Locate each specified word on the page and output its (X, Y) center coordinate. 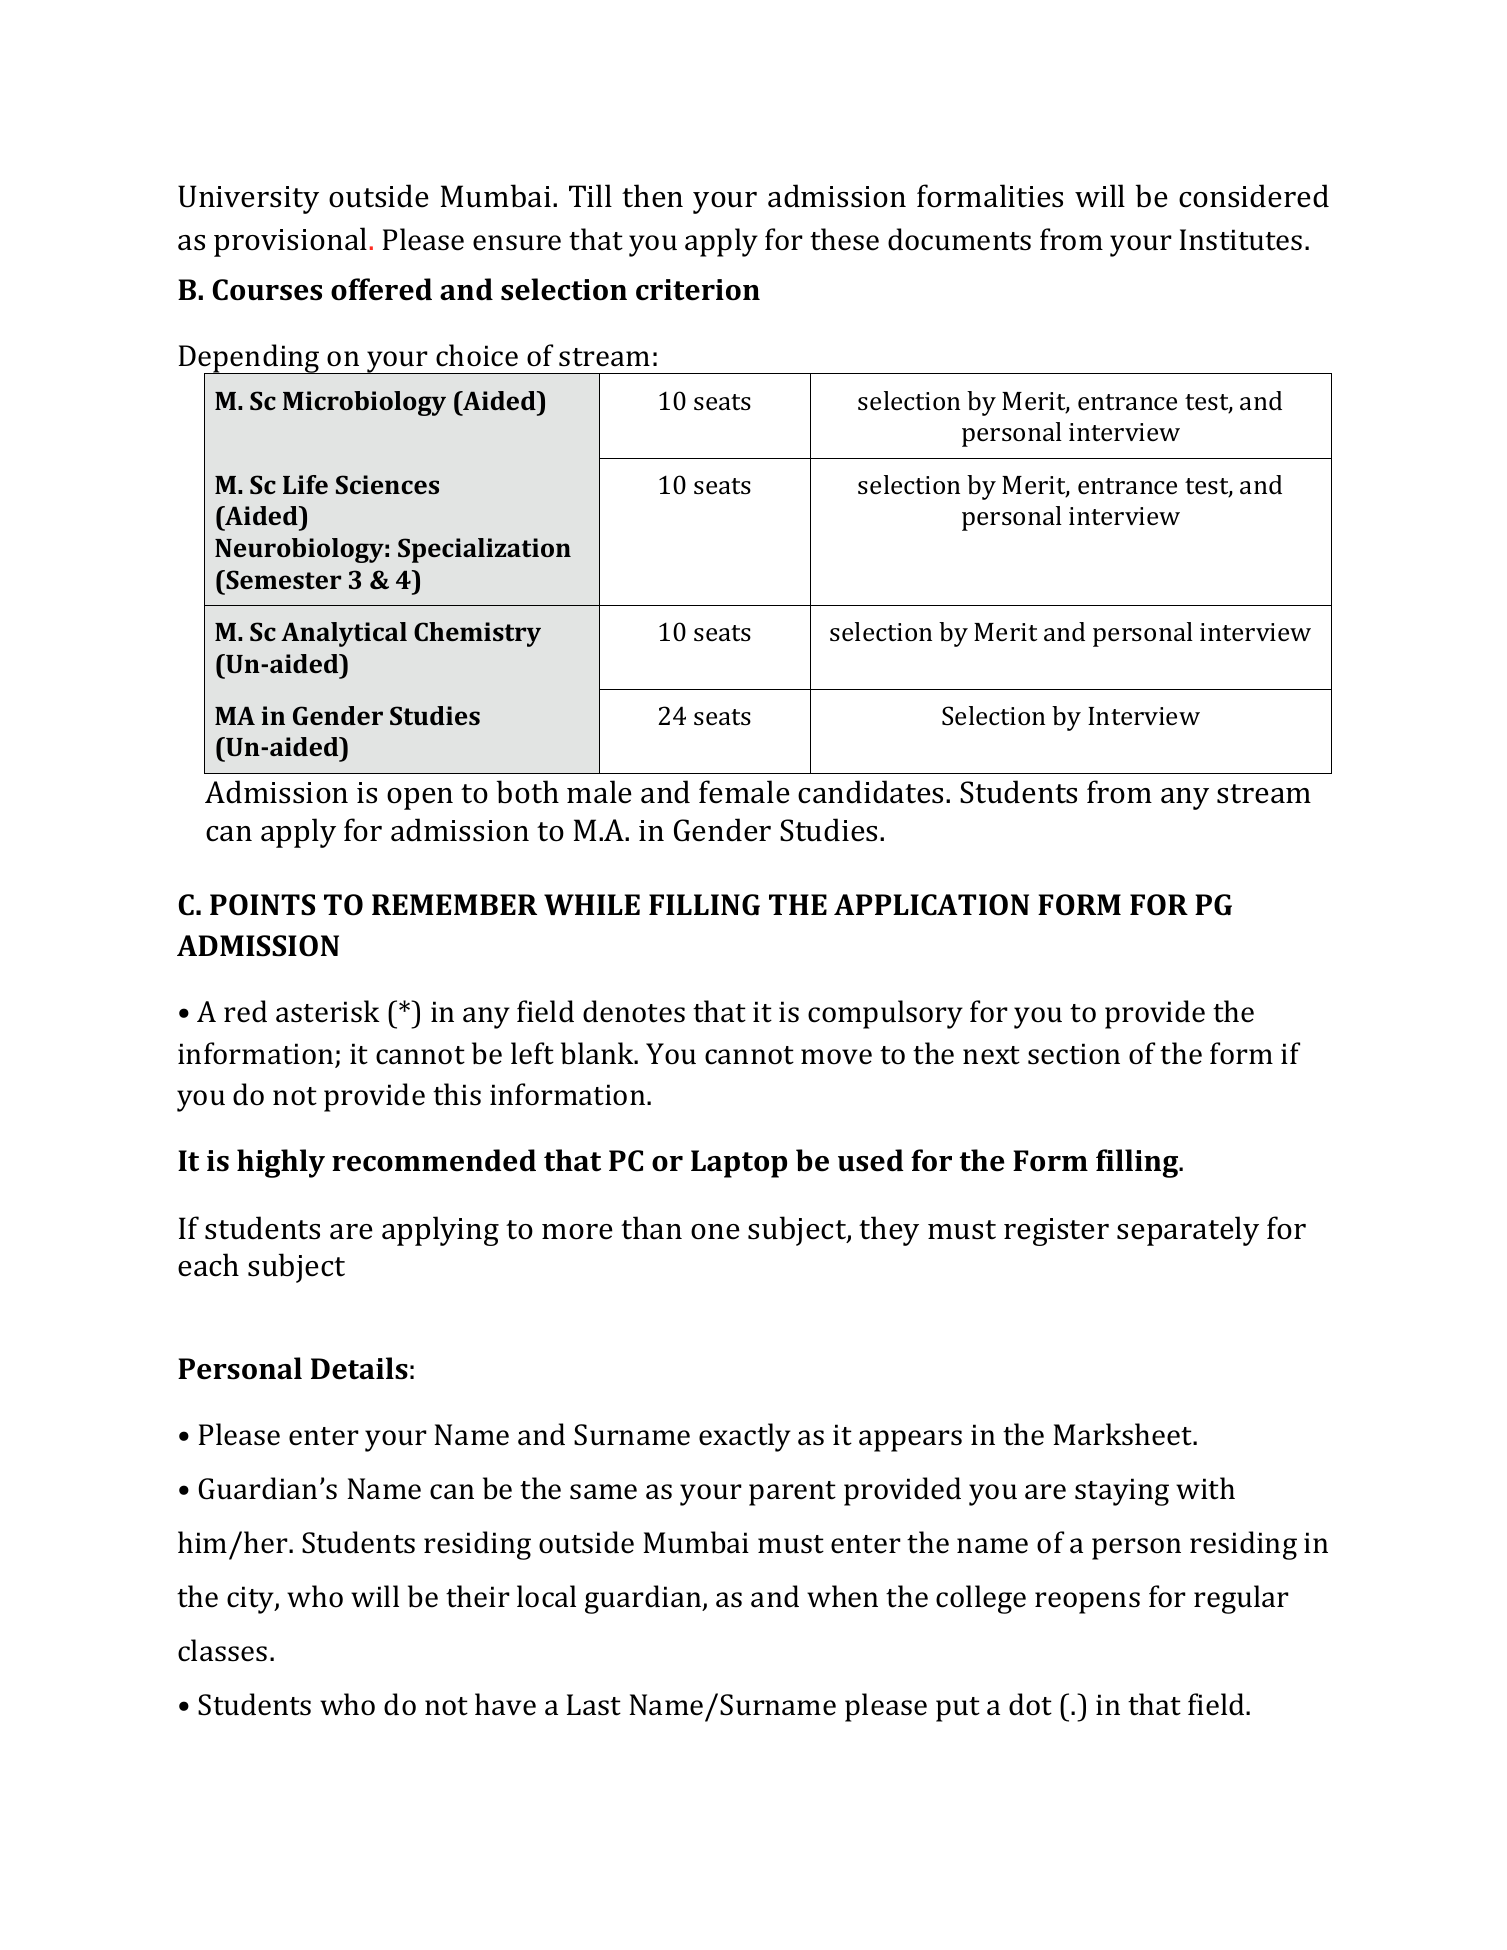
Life (305, 484)
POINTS (262, 905)
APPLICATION (931, 905)
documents (959, 239)
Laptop (739, 1164)
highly (281, 1163)
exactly (745, 1437)
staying (1122, 1492)
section (1074, 1054)
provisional (290, 242)
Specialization (484, 550)
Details (359, 1368)
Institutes (1241, 240)
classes (222, 1650)
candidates (872, 792)
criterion (698, 290)
